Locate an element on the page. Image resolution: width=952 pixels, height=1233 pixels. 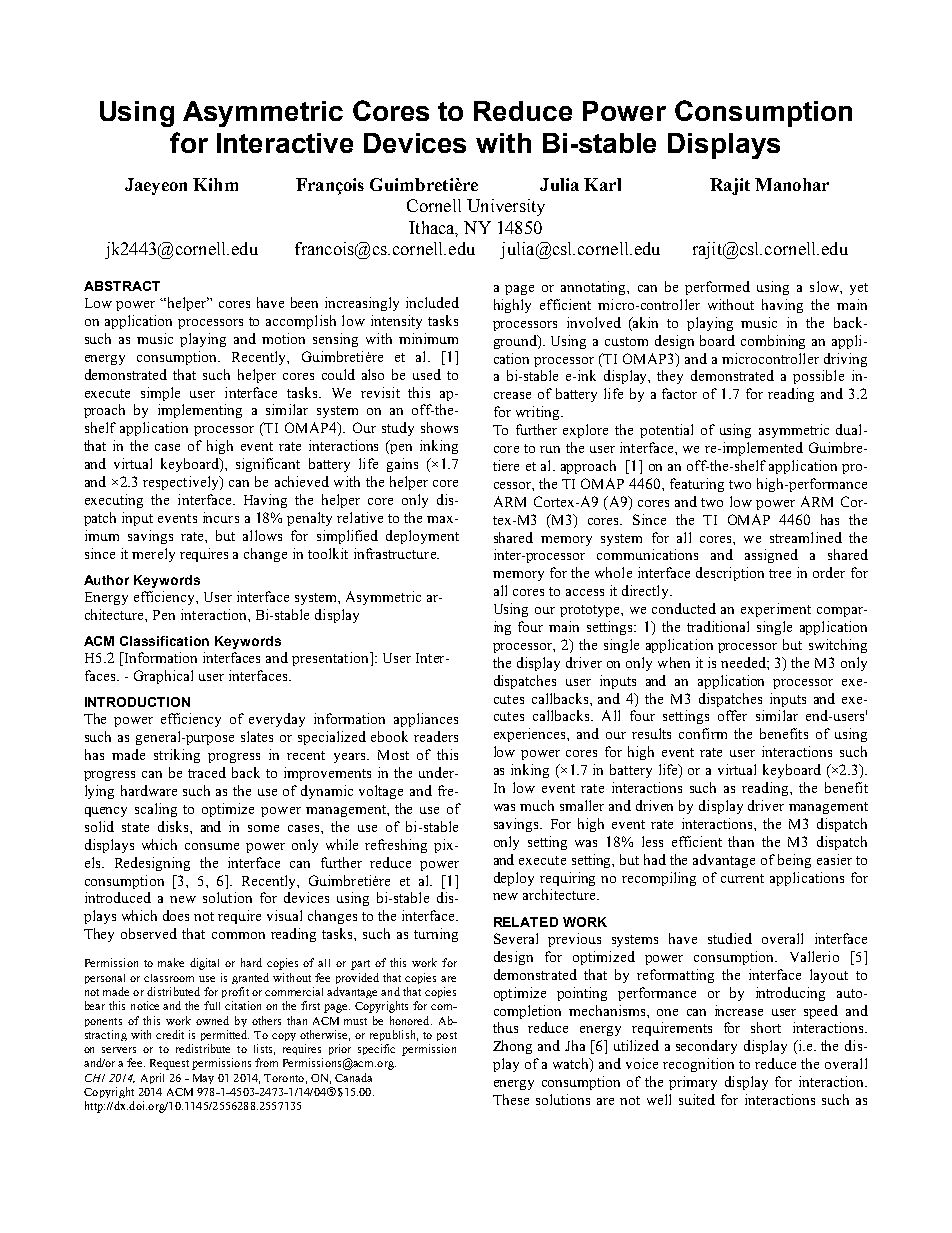
May is located at coordinates (203, 1079).
